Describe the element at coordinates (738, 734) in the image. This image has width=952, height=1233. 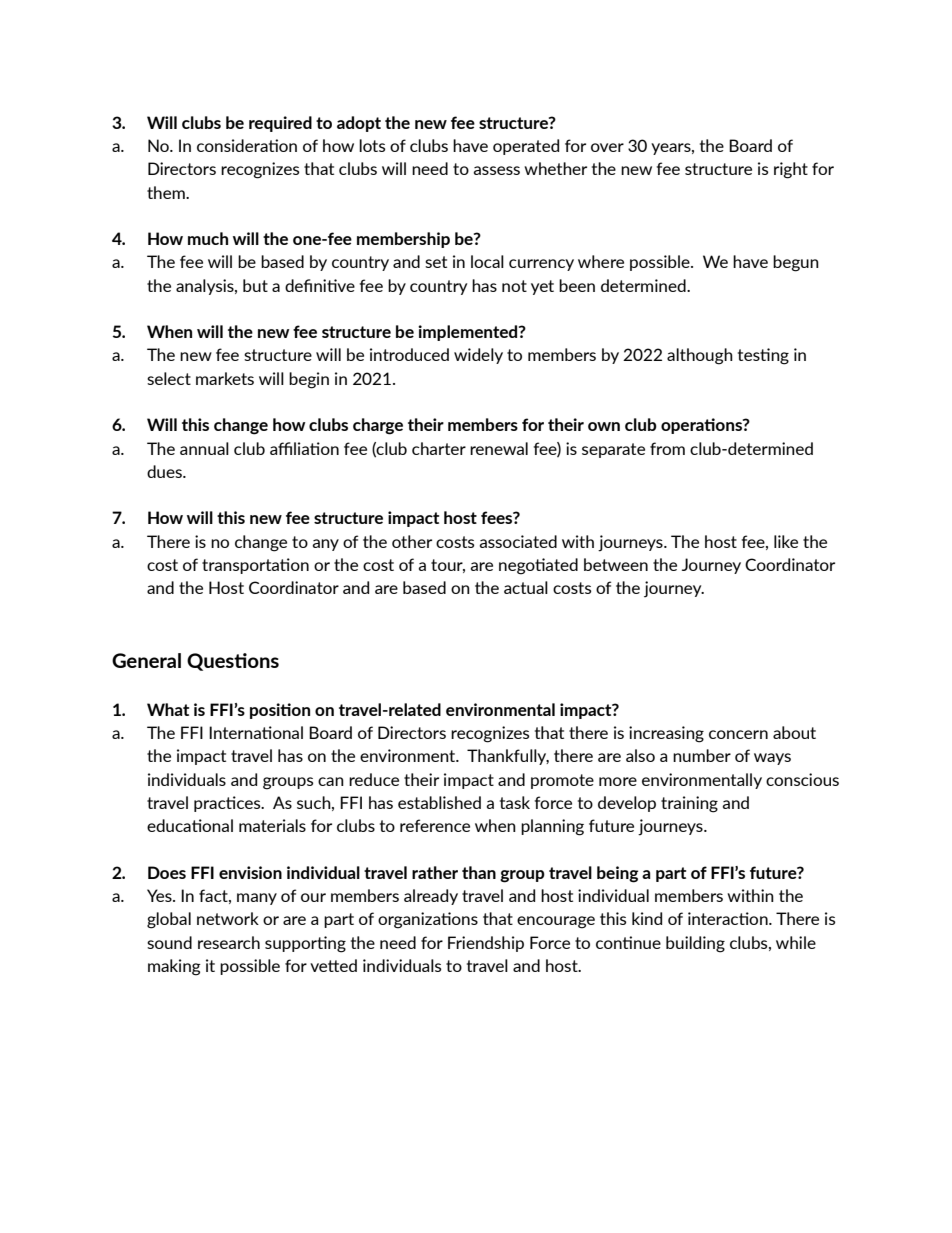
I see `concern` at that location.
